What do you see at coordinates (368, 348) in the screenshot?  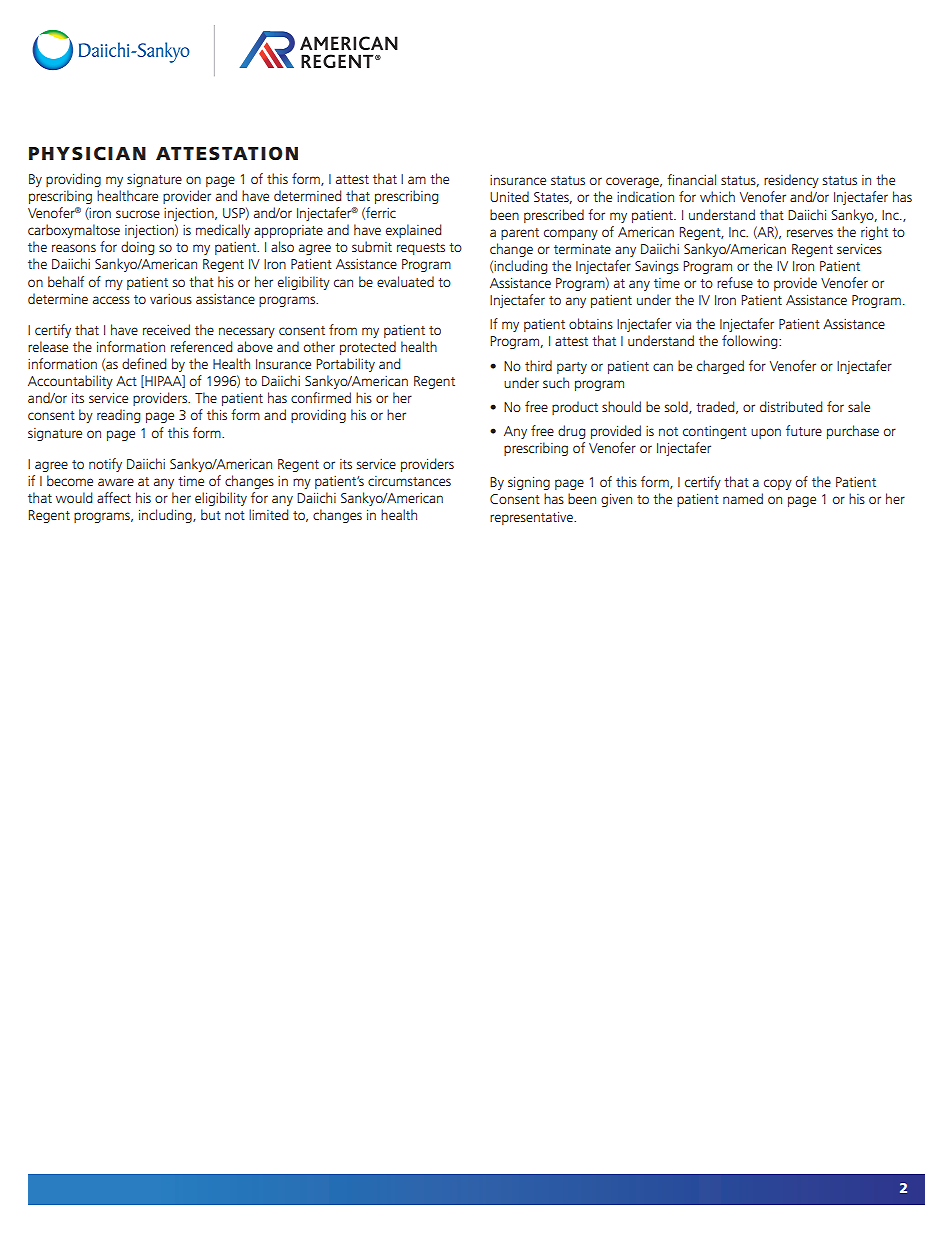 I see `protected` at bounding box center [368, 348].
